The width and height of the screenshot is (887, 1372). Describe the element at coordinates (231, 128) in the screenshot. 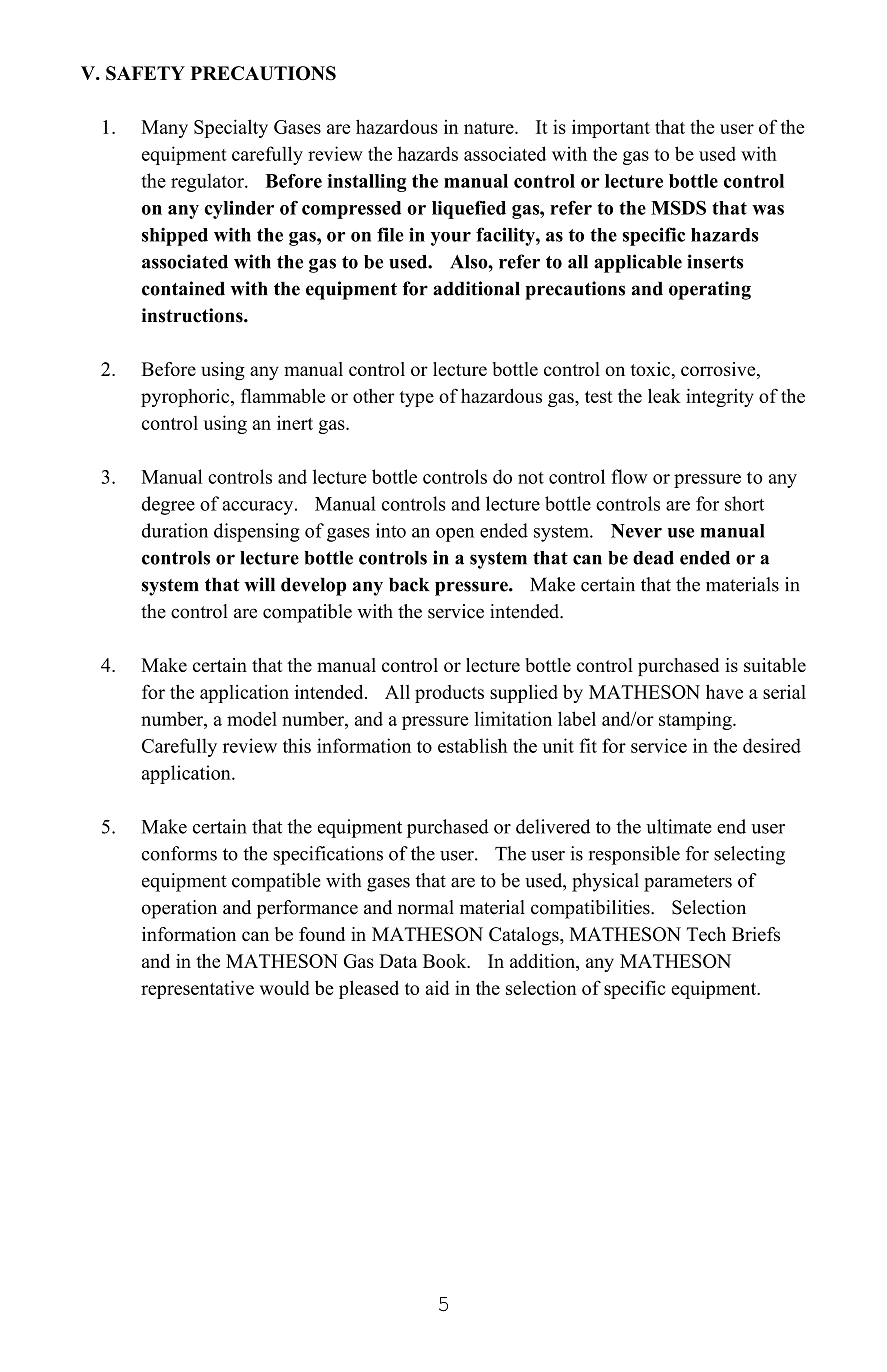

I see `Specialty` at that location.
